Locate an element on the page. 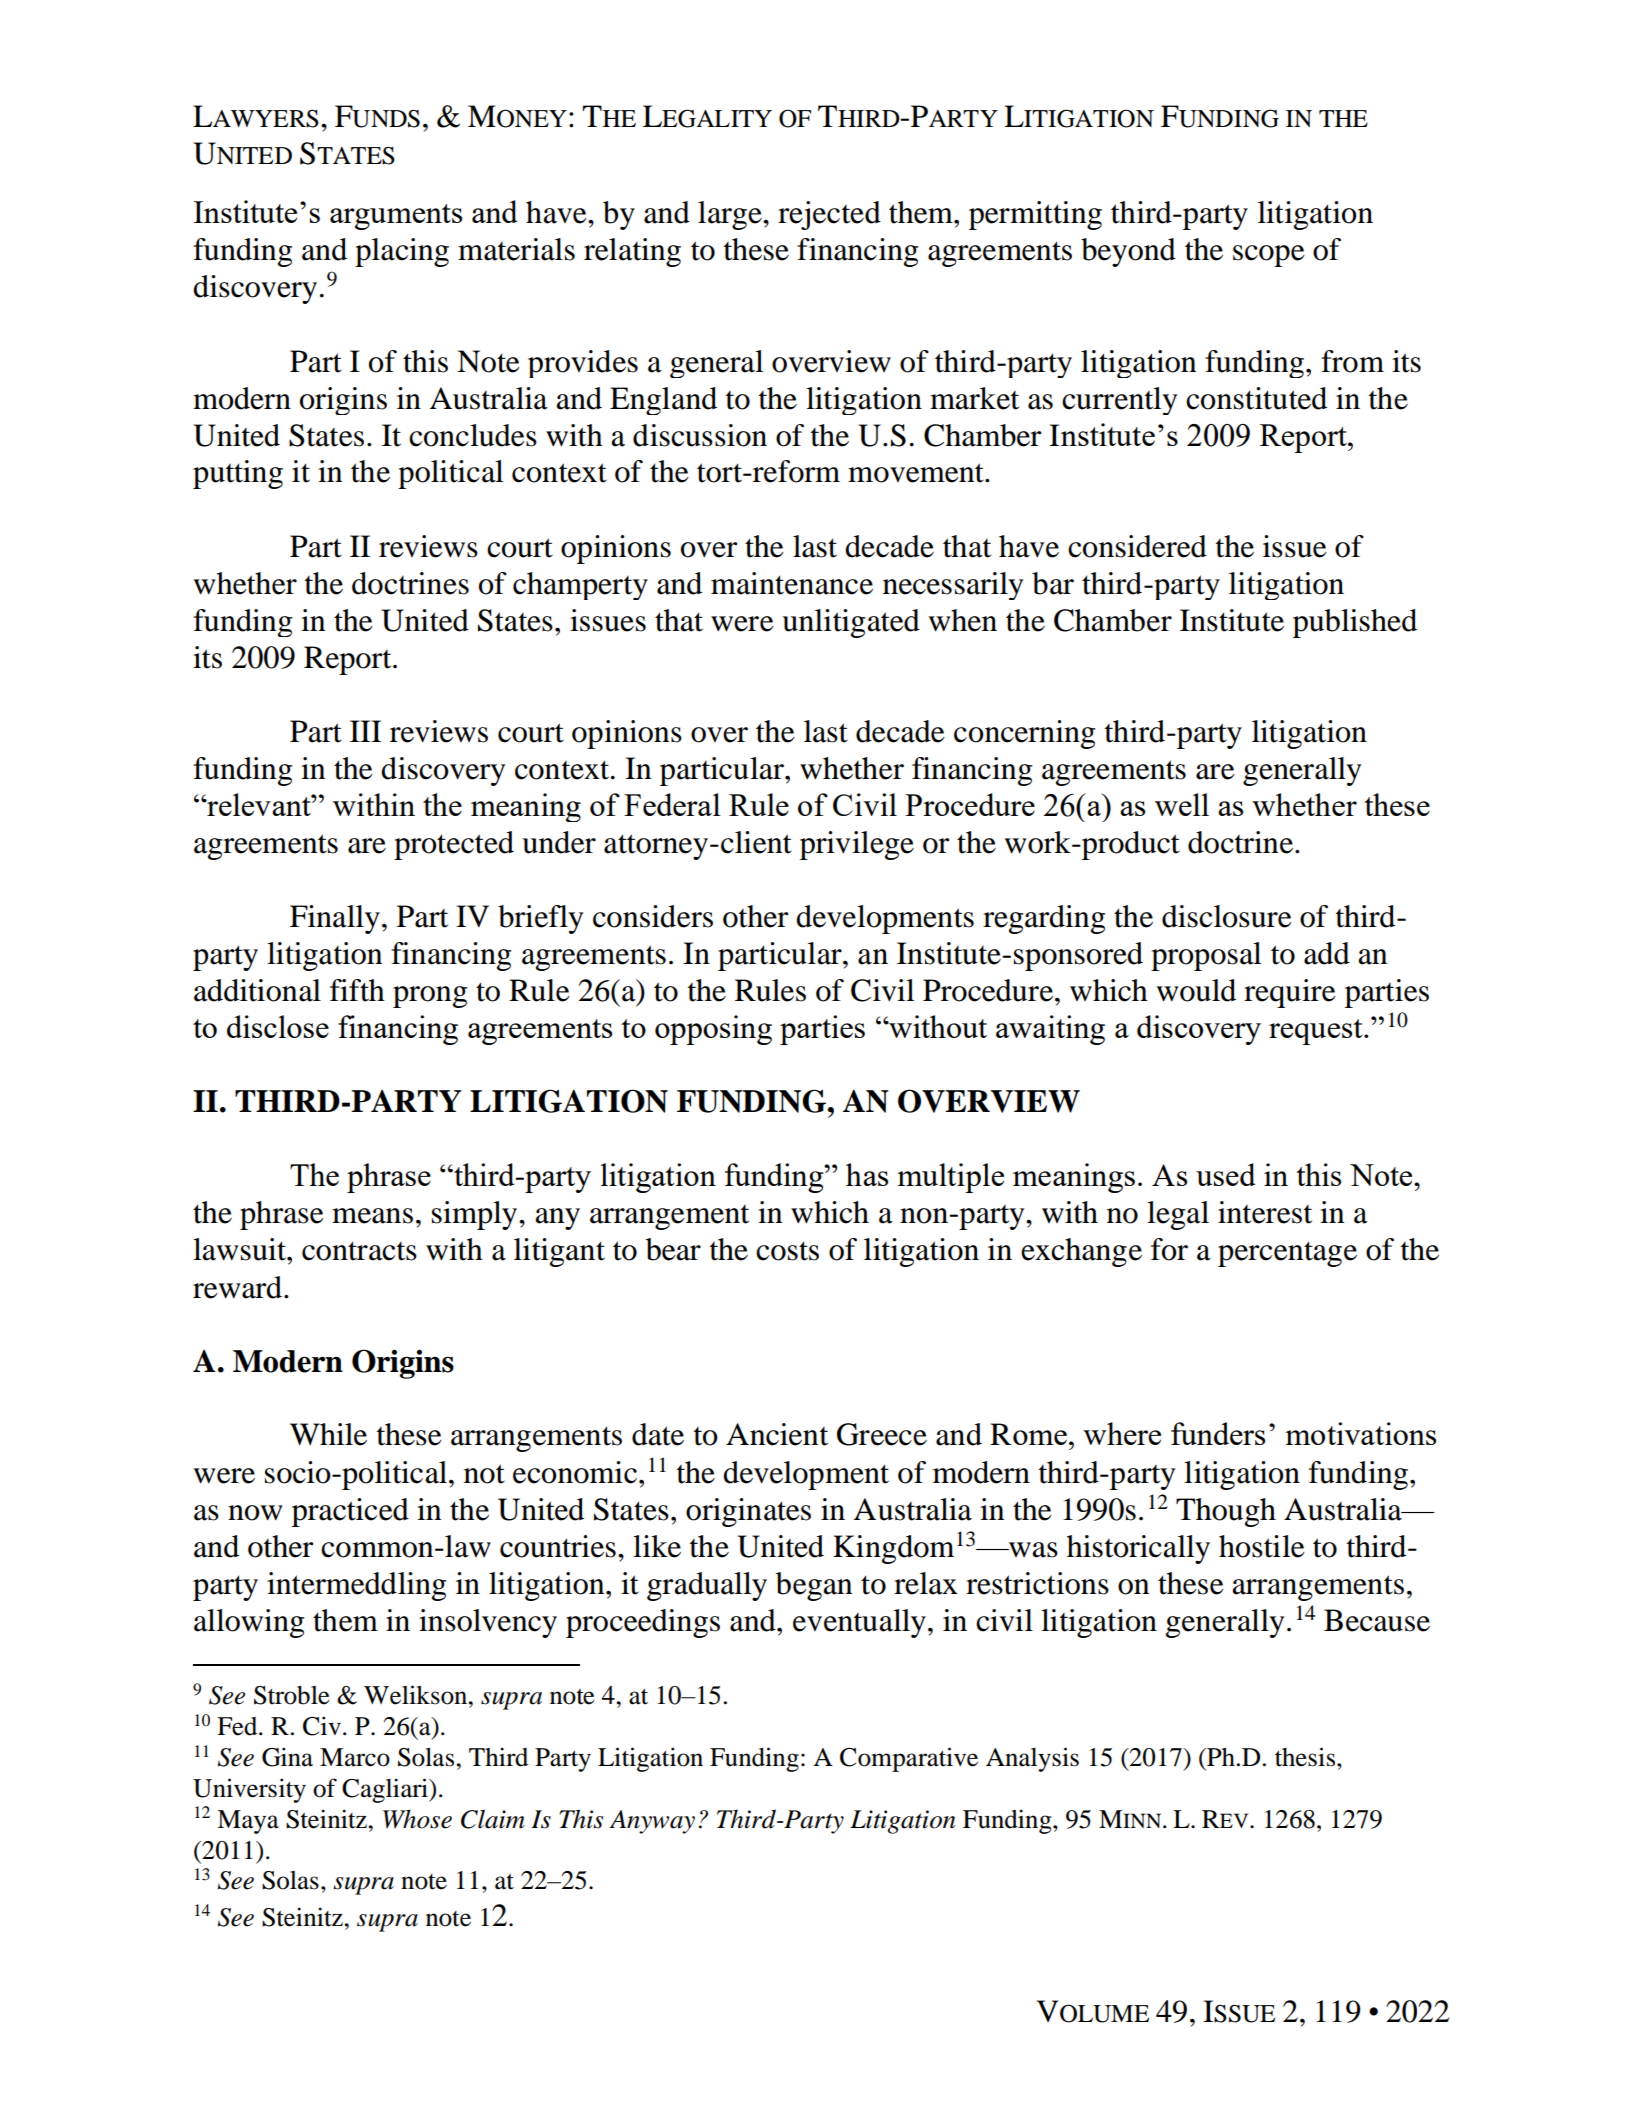 This image has width=1642, height=2125. III is located at coordinates (365, 731).
